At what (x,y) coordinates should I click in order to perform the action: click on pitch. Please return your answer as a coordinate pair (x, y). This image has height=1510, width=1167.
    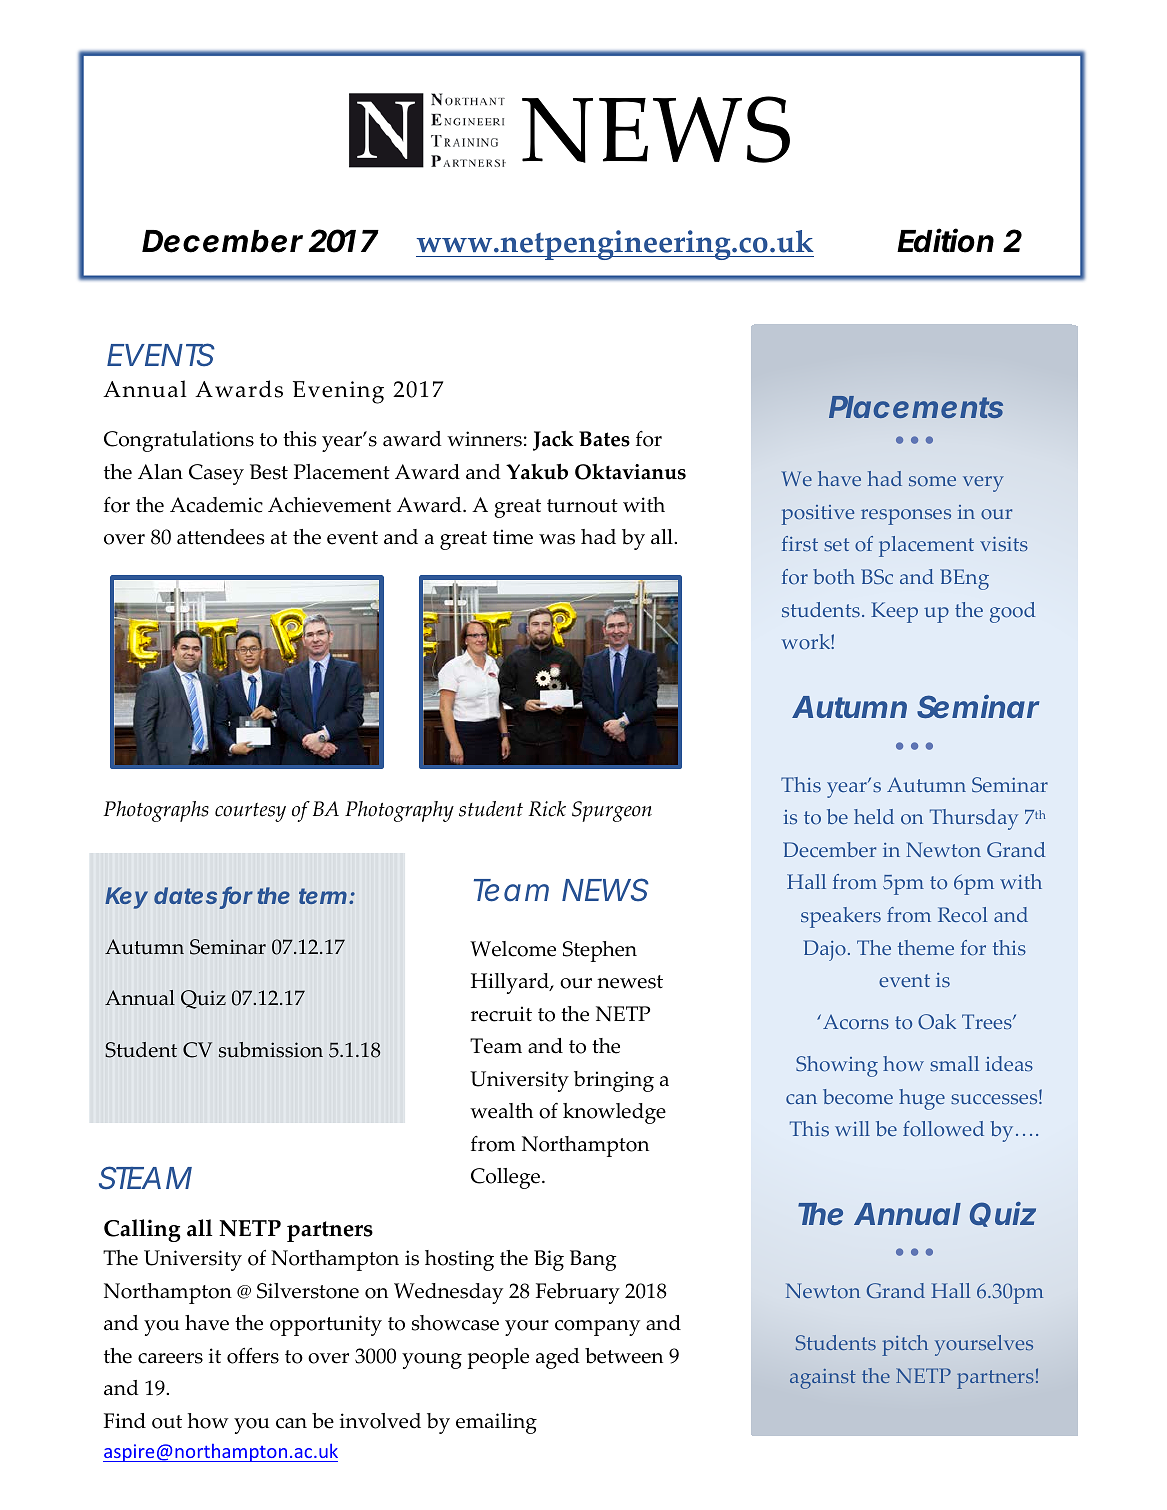
    Looking at the image, I should click on (905, 1345).
